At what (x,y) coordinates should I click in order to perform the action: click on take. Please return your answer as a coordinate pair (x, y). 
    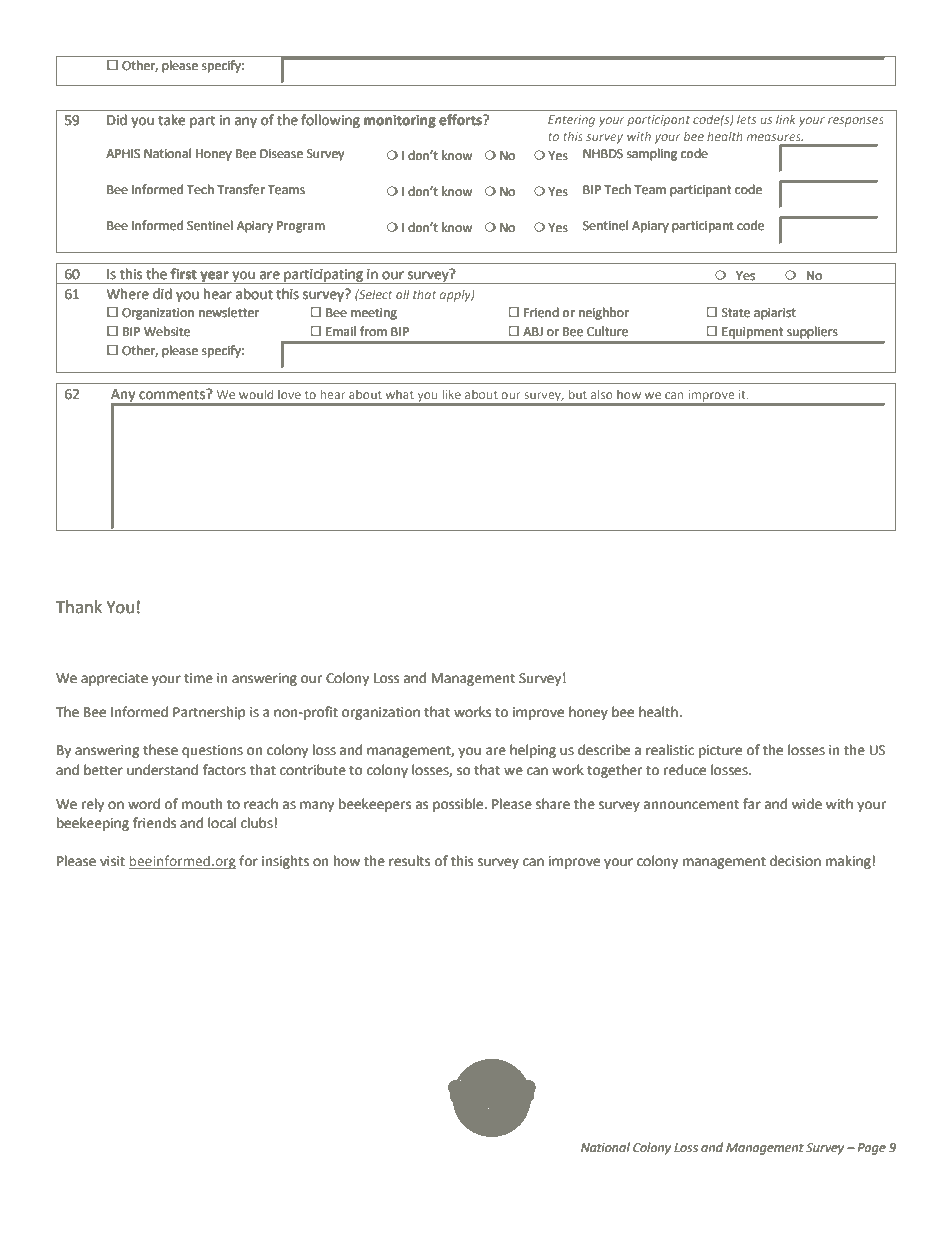
    Looking at the image, I should click on (171, 120).
